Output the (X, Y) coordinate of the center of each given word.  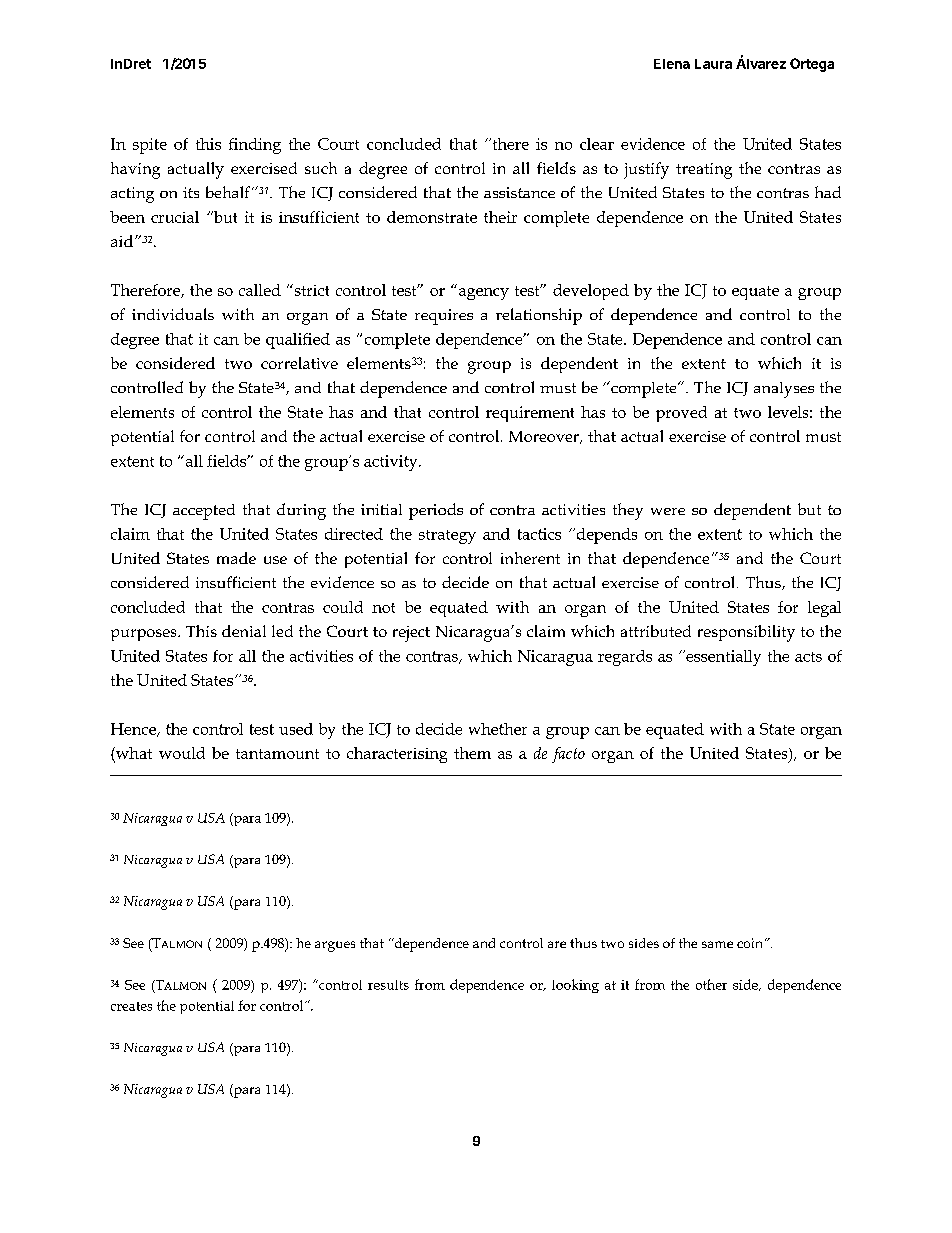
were (668, 511)
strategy (447, 537)
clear (597, 144)
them (472, 753)
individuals (173, 314)
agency (484, 294)
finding (255, 146)
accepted (204, 512)
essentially (722, 658)
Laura (713, 64)
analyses (784, 390)
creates (131, 1006)
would (182, 753)
